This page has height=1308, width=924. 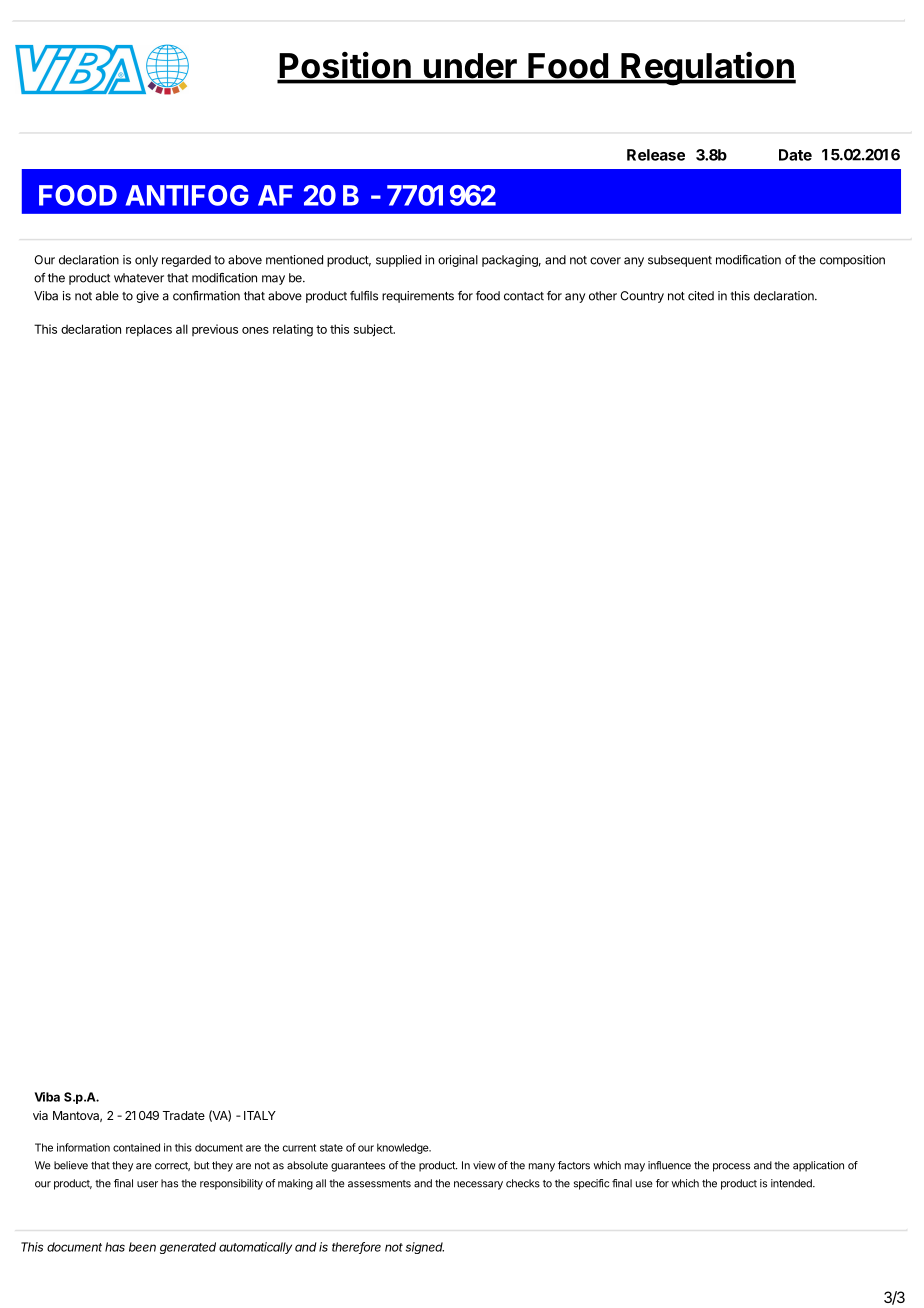 What do you see at coordinates (701, 296) in the page?
I see `cited` at bounding box center [701, 296].
